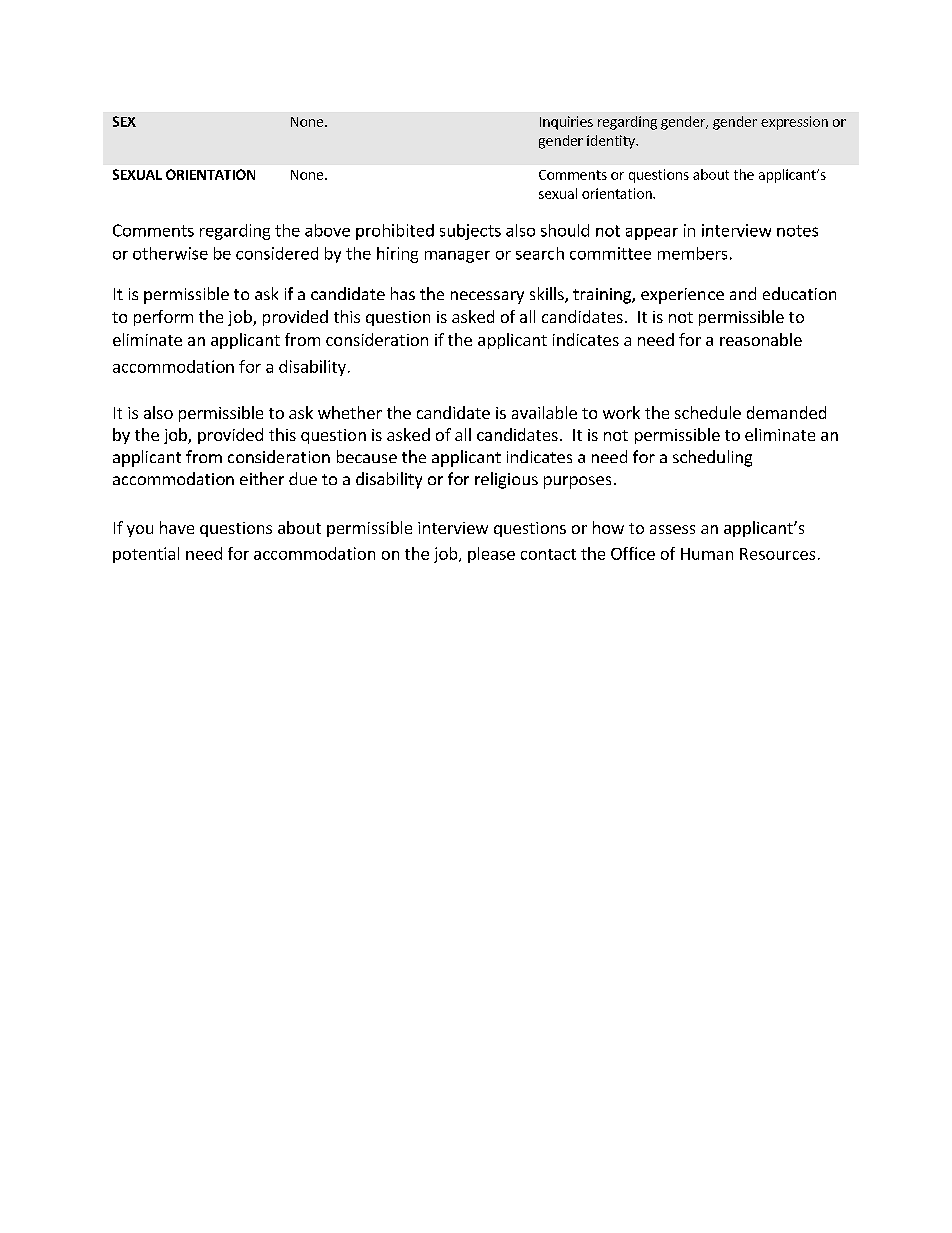 The image size is (952, 1233). What do you see at coordinates (566, 123) in the page?
I see `Inquiries` at bounding box center [566, 123].
